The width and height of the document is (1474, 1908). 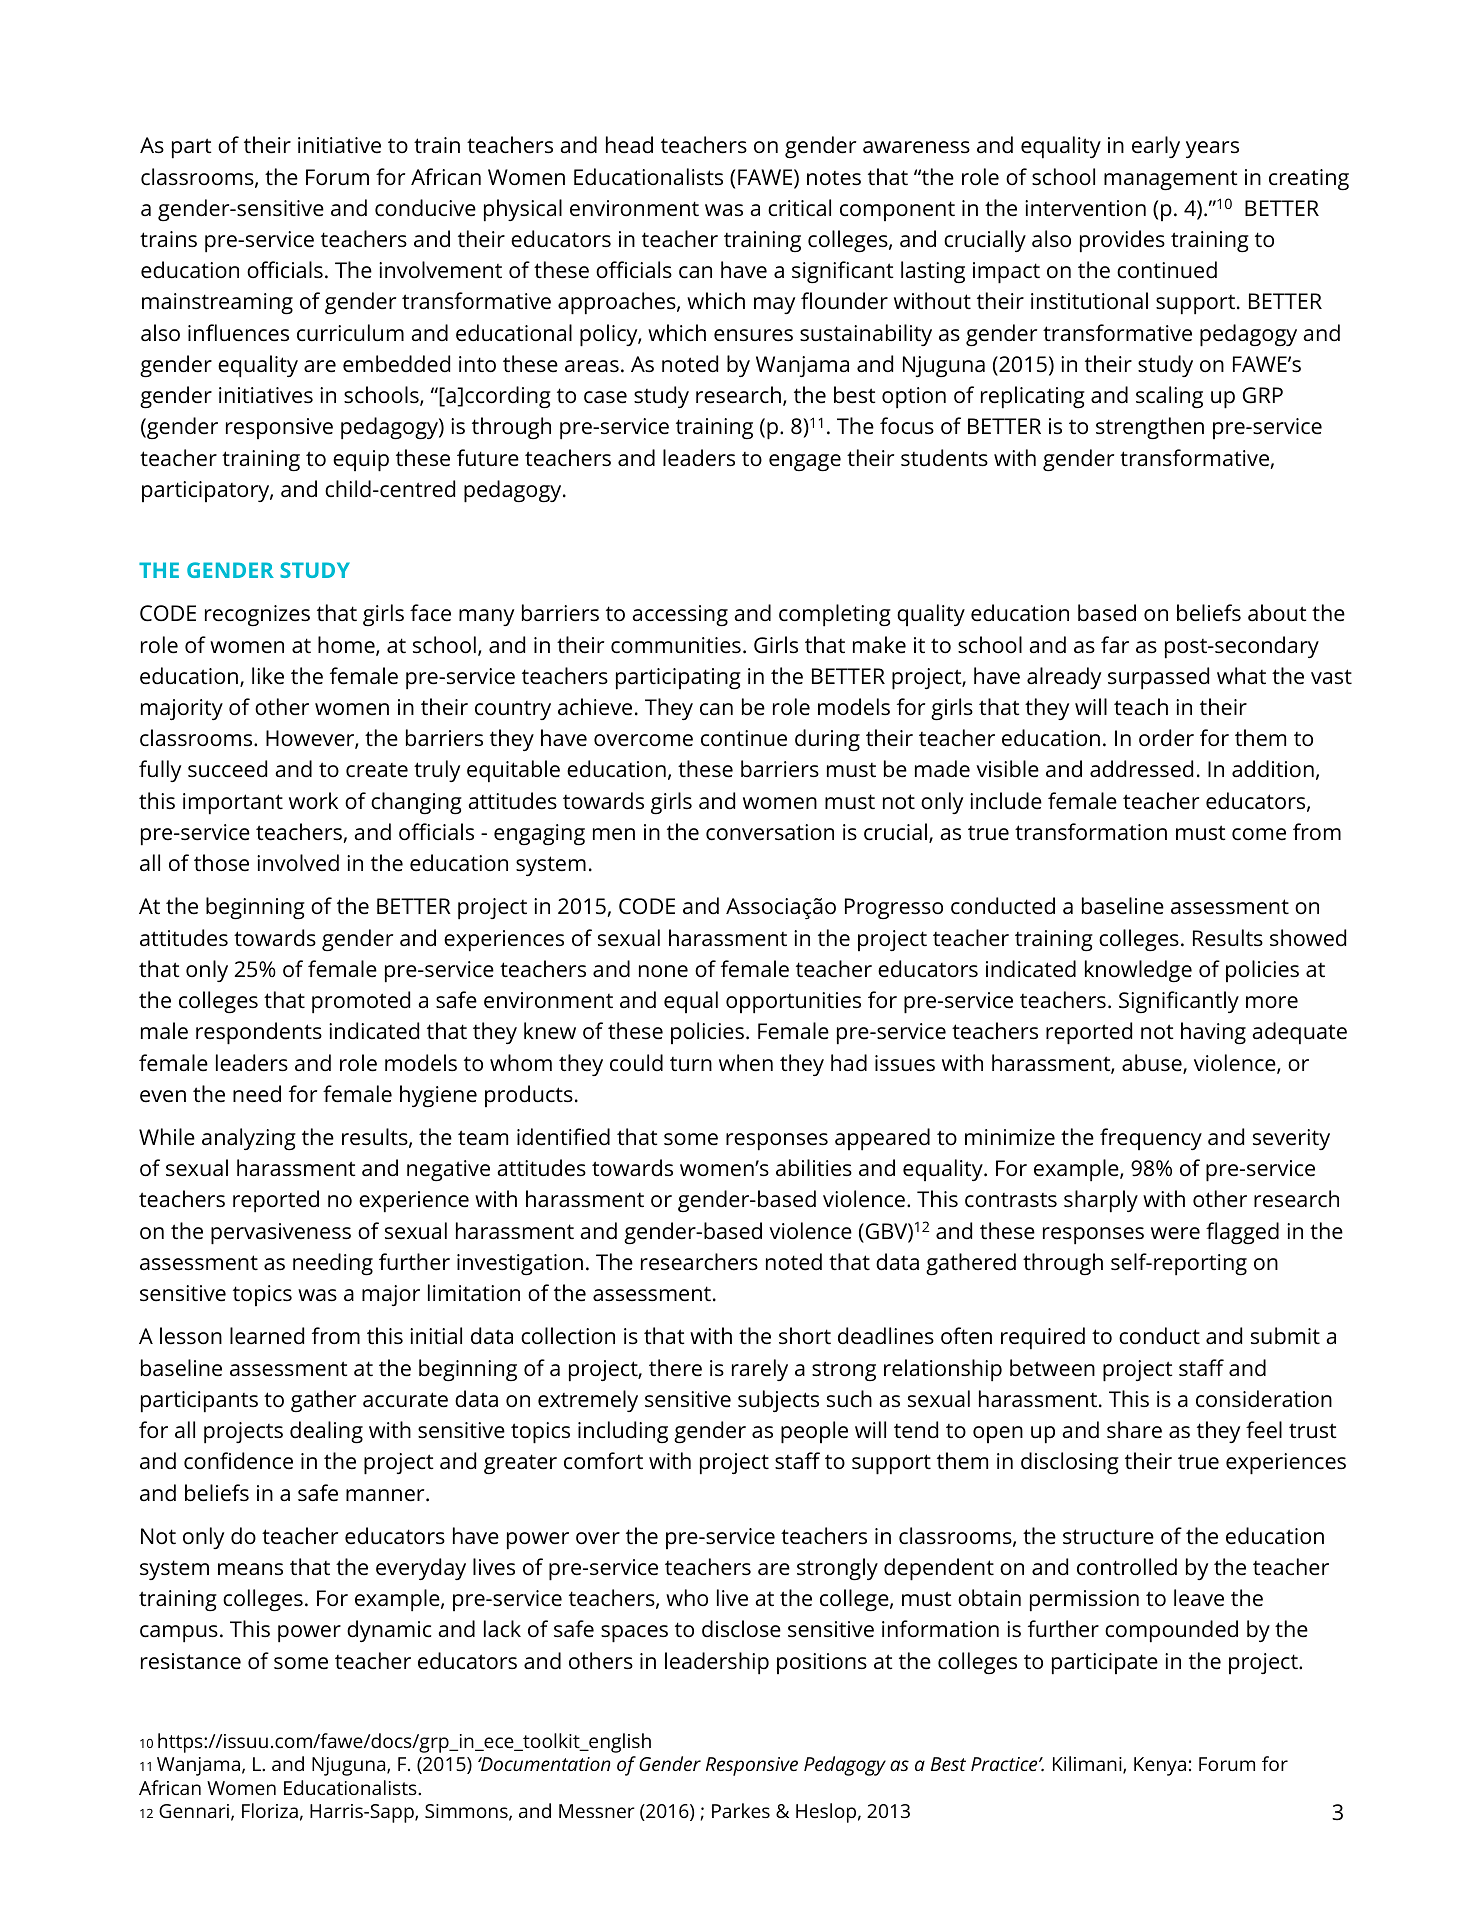 I want to click on management, so click(x=1170, y=180).
